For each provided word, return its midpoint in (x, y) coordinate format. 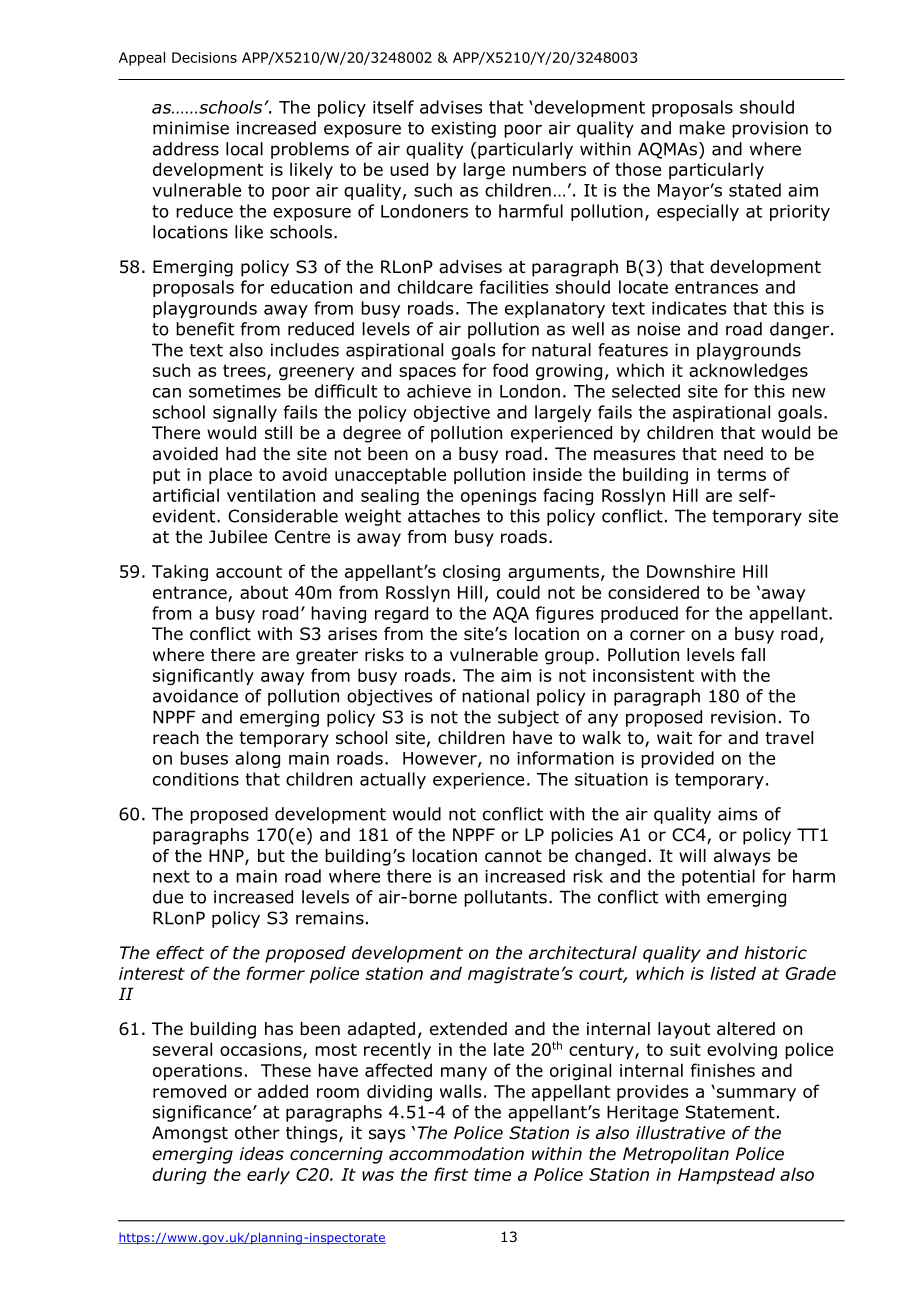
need (743, 454)
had (241, 454)
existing (463, 129)
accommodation (456, 1154)
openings (498, 497)
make (702, 128)
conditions (196, 779)
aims (738, 814)
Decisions (204, 57)
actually (393, 780)
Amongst (190, 1134)
